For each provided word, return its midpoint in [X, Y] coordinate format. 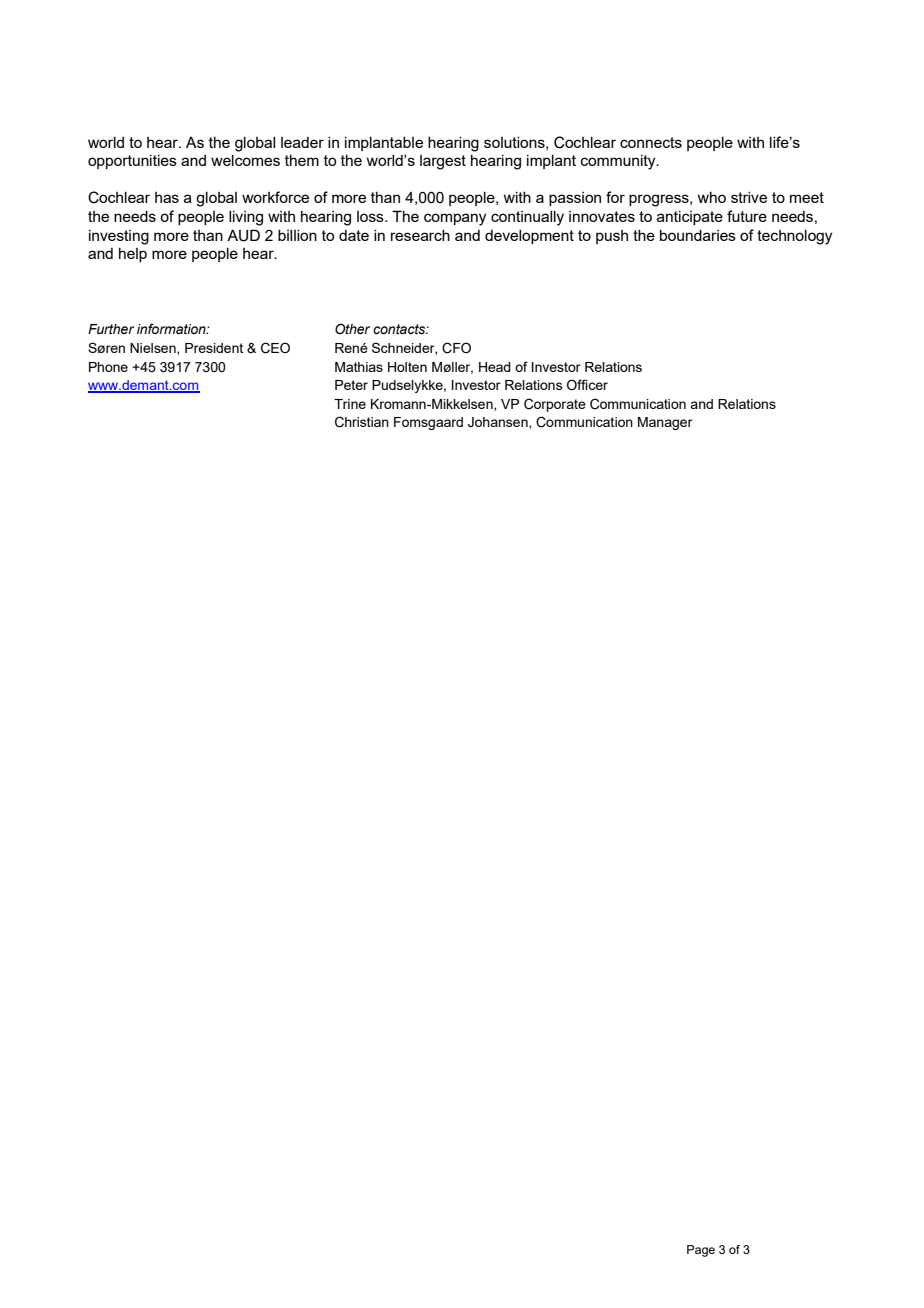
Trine [350, 404]
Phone [108, 367]
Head [495, 367]
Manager [665, 423]
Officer [587, 385]
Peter [351, 385]
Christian [362, 422]
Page [701, 1251]
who [712, 197]
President [214, 348]
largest [443, 162]
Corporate [555, 405]
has [167, 197]
